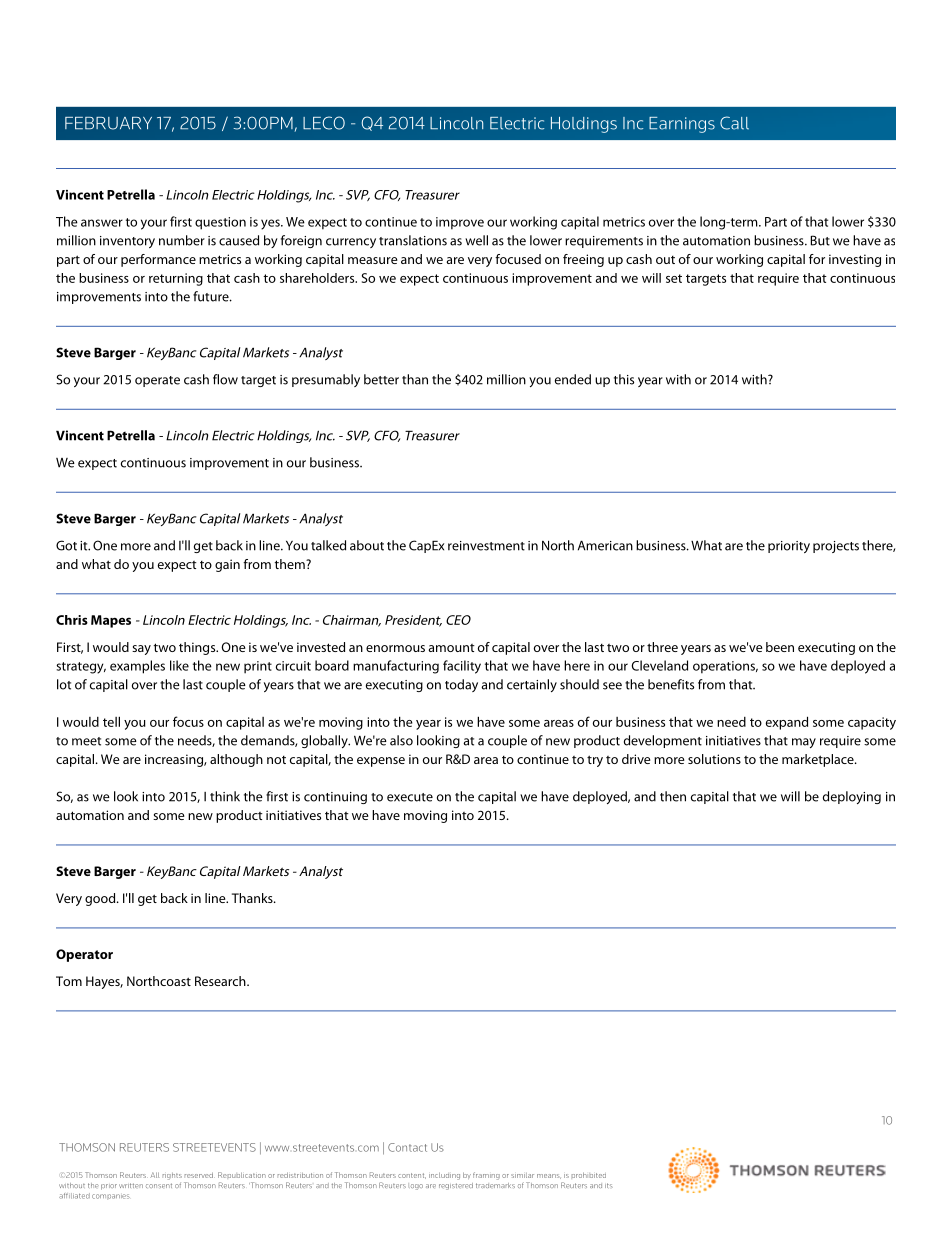 The image size is (952, 1233). What do you see at coordinates (852, 797) in the document?
I see `deploying` at bounding box center [852, 797].
